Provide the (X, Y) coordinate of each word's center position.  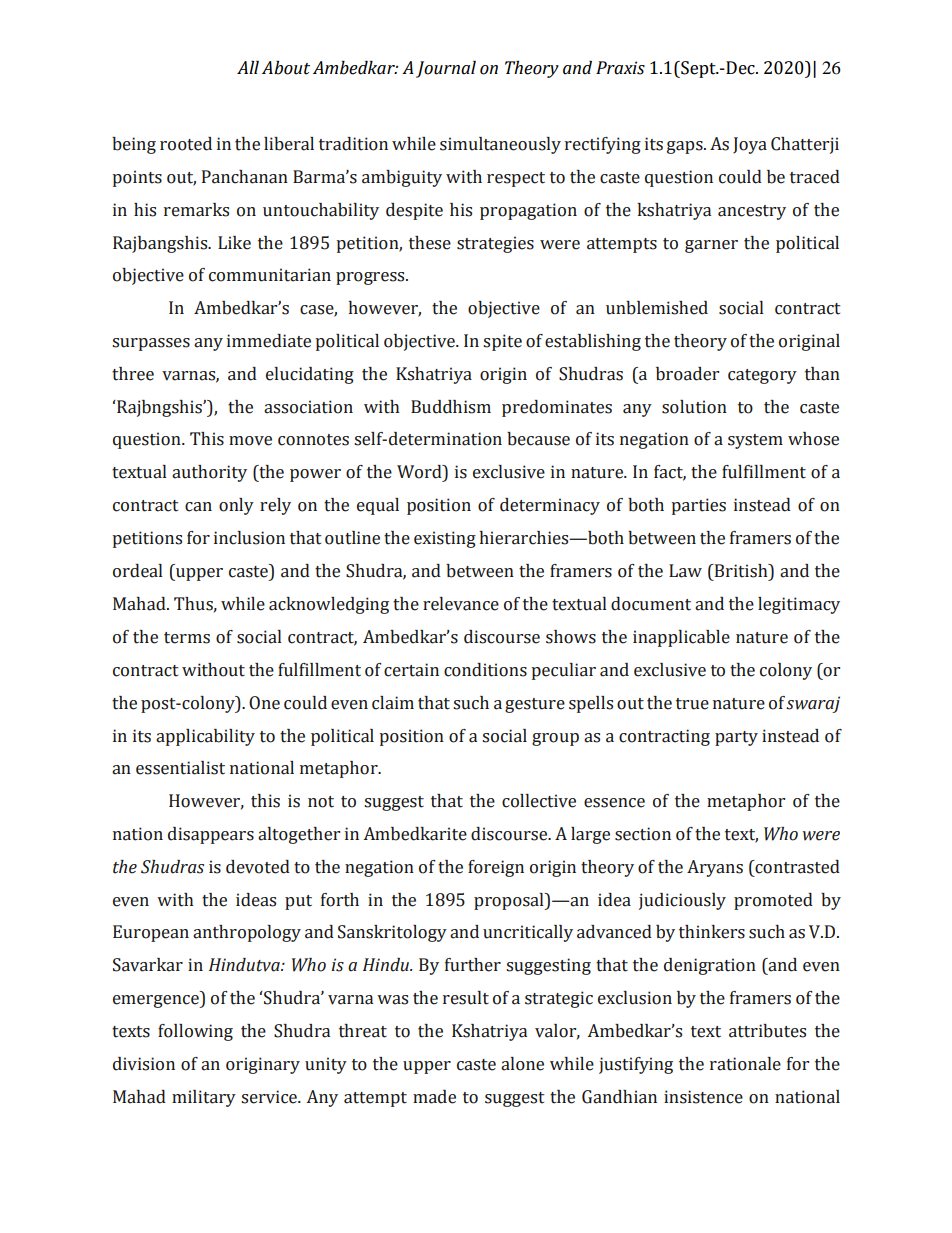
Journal (446, 69)
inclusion (249, 538)
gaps (686, 147)
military (204, 1098)
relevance (461, 604)
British (741, 571)
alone (522, 1064)
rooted (186, 144)
